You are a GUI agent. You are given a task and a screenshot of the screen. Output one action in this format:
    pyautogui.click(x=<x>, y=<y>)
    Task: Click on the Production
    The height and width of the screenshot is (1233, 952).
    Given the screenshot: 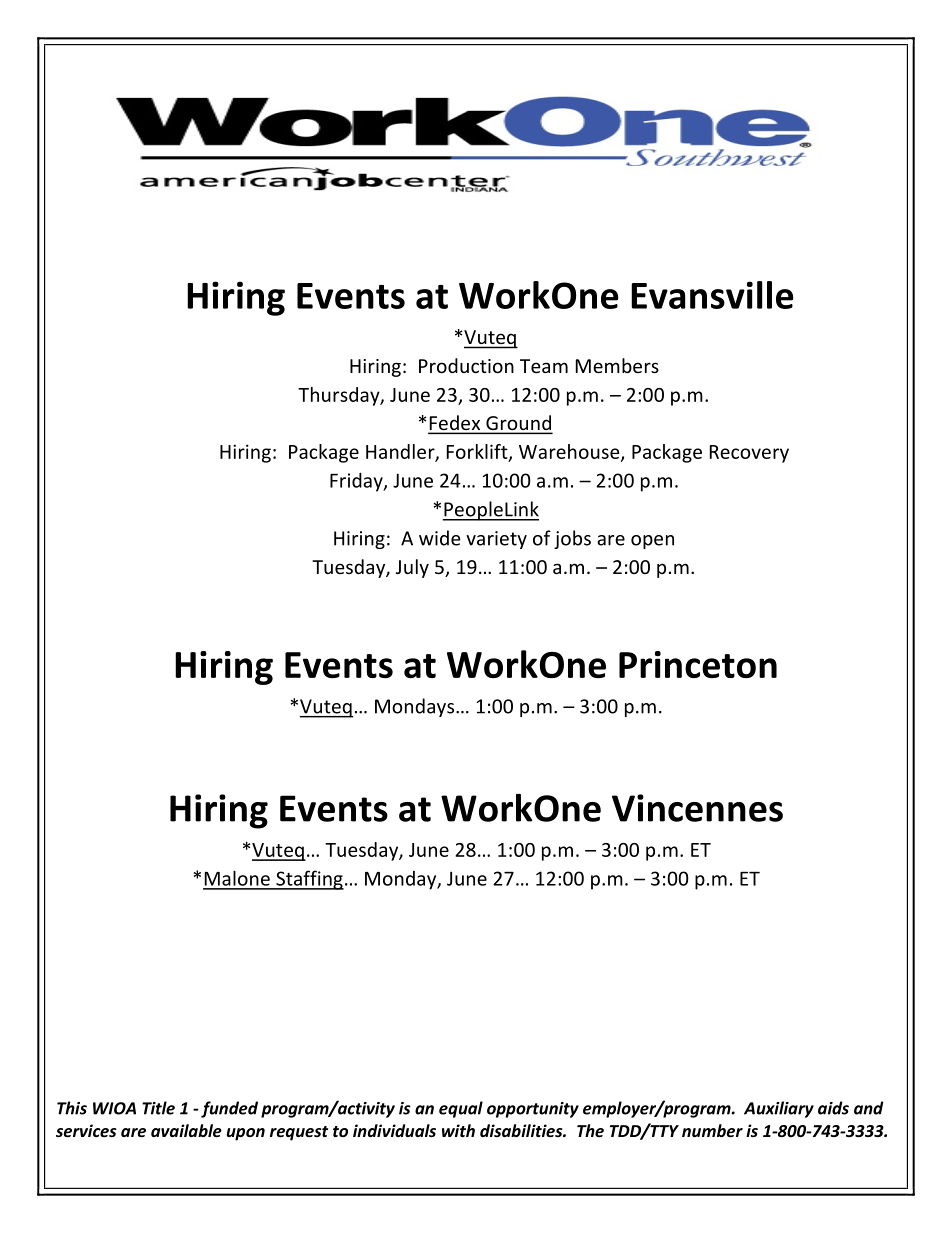 What is the action you would take?
    pyautogui.click(x=466, y=365)
